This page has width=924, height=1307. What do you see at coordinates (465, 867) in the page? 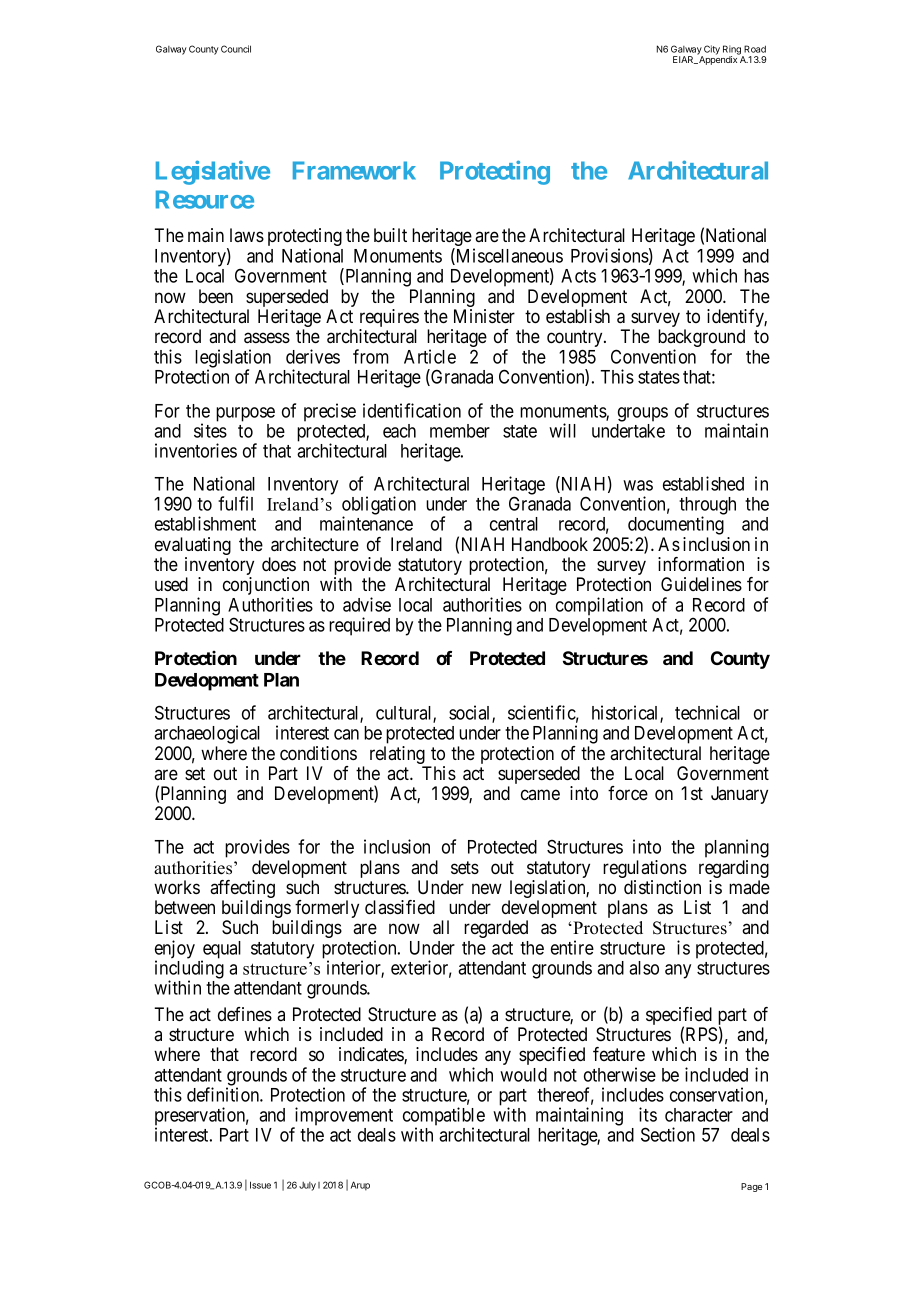
I see `sets` at bounding box center [465, 867].
